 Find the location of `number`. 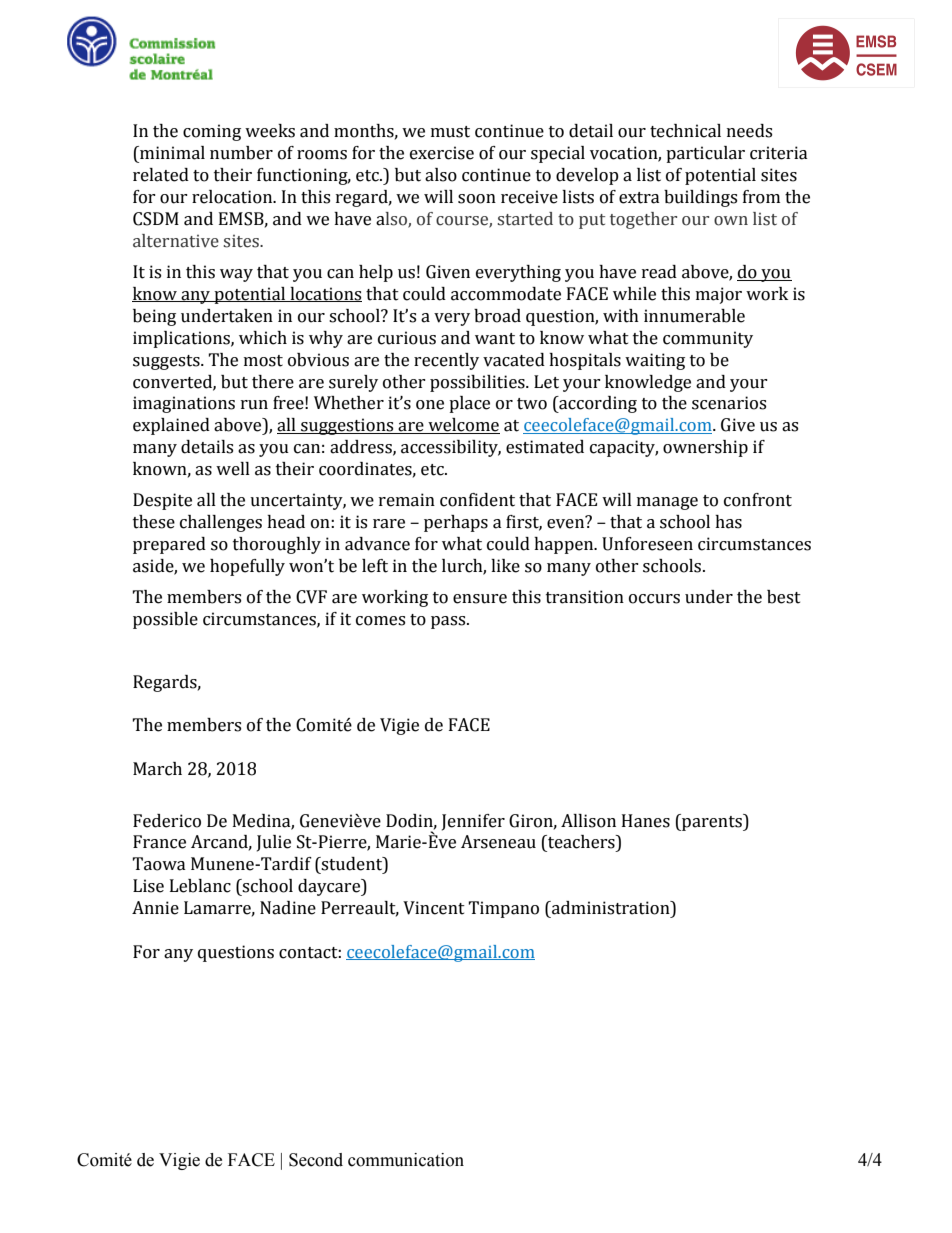

number is located at coordinates (241, 153).
